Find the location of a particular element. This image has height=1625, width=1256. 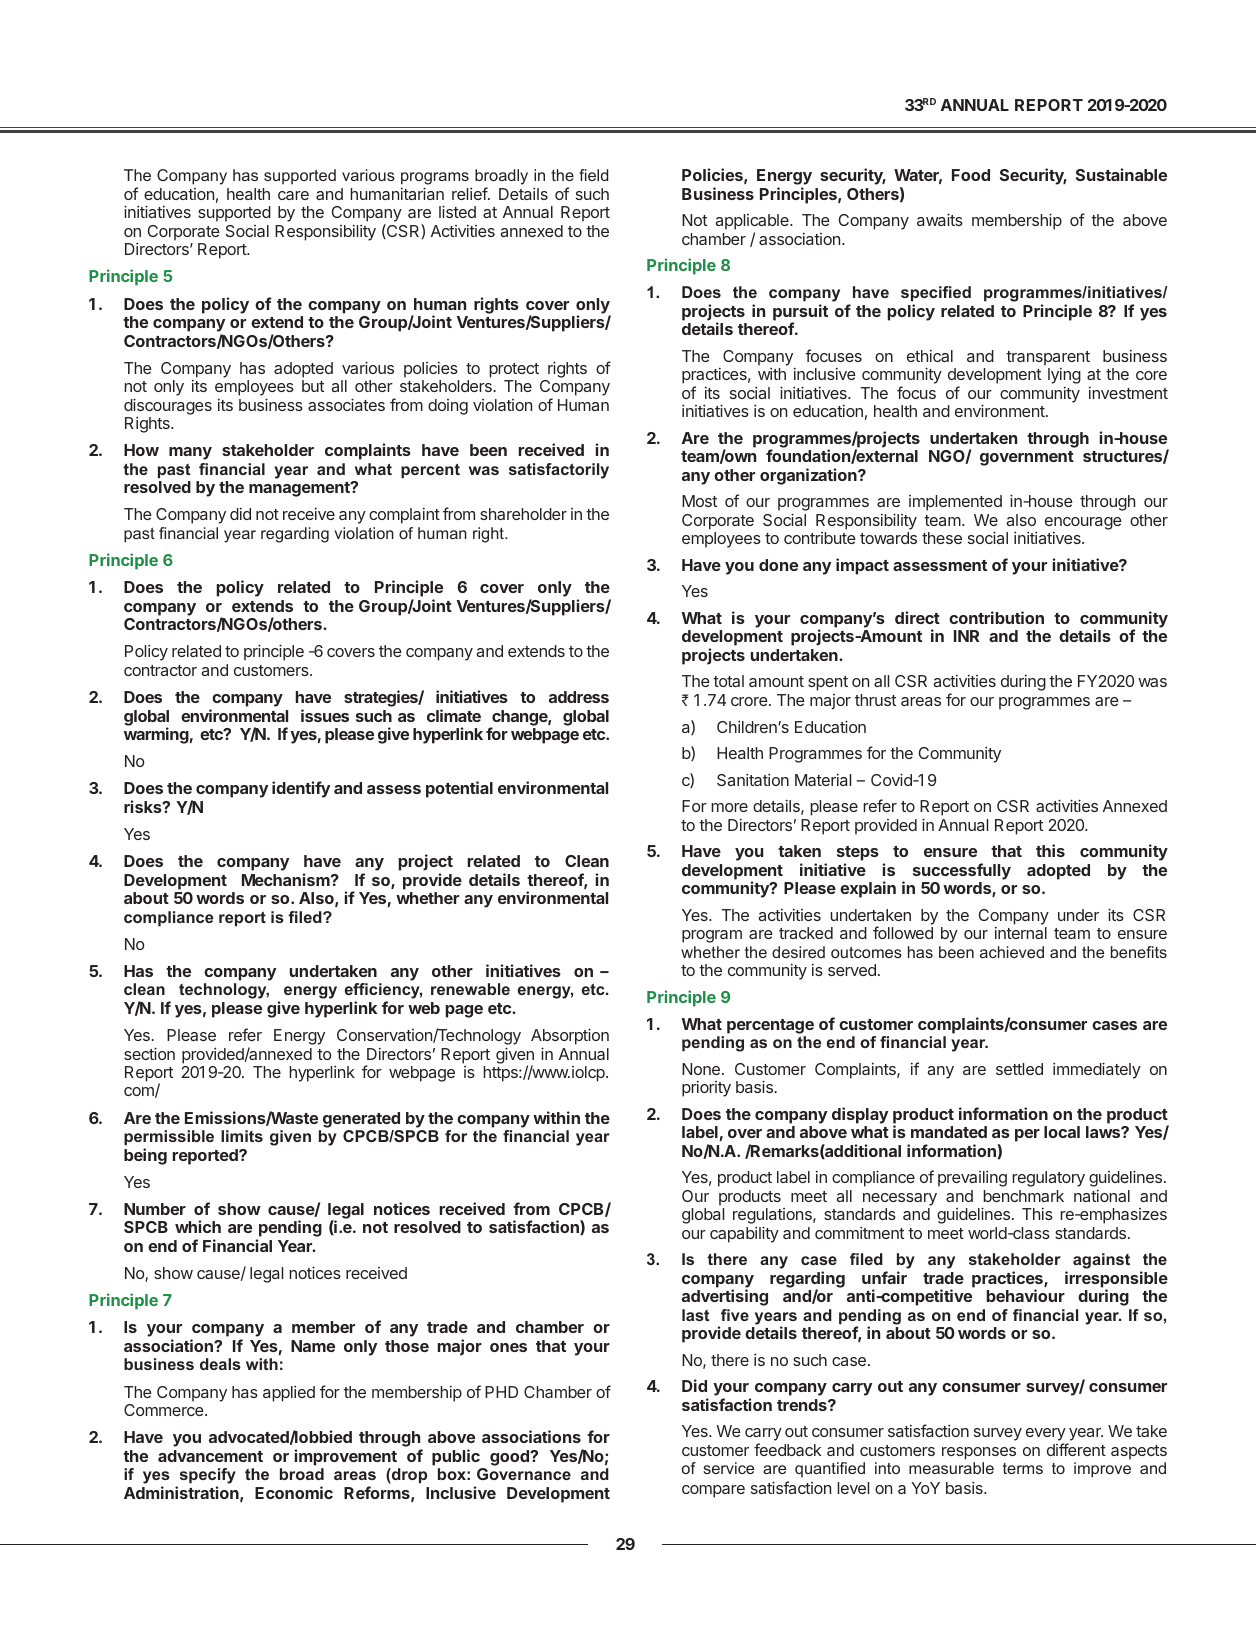

supported is located at coordinates (234, 214).
